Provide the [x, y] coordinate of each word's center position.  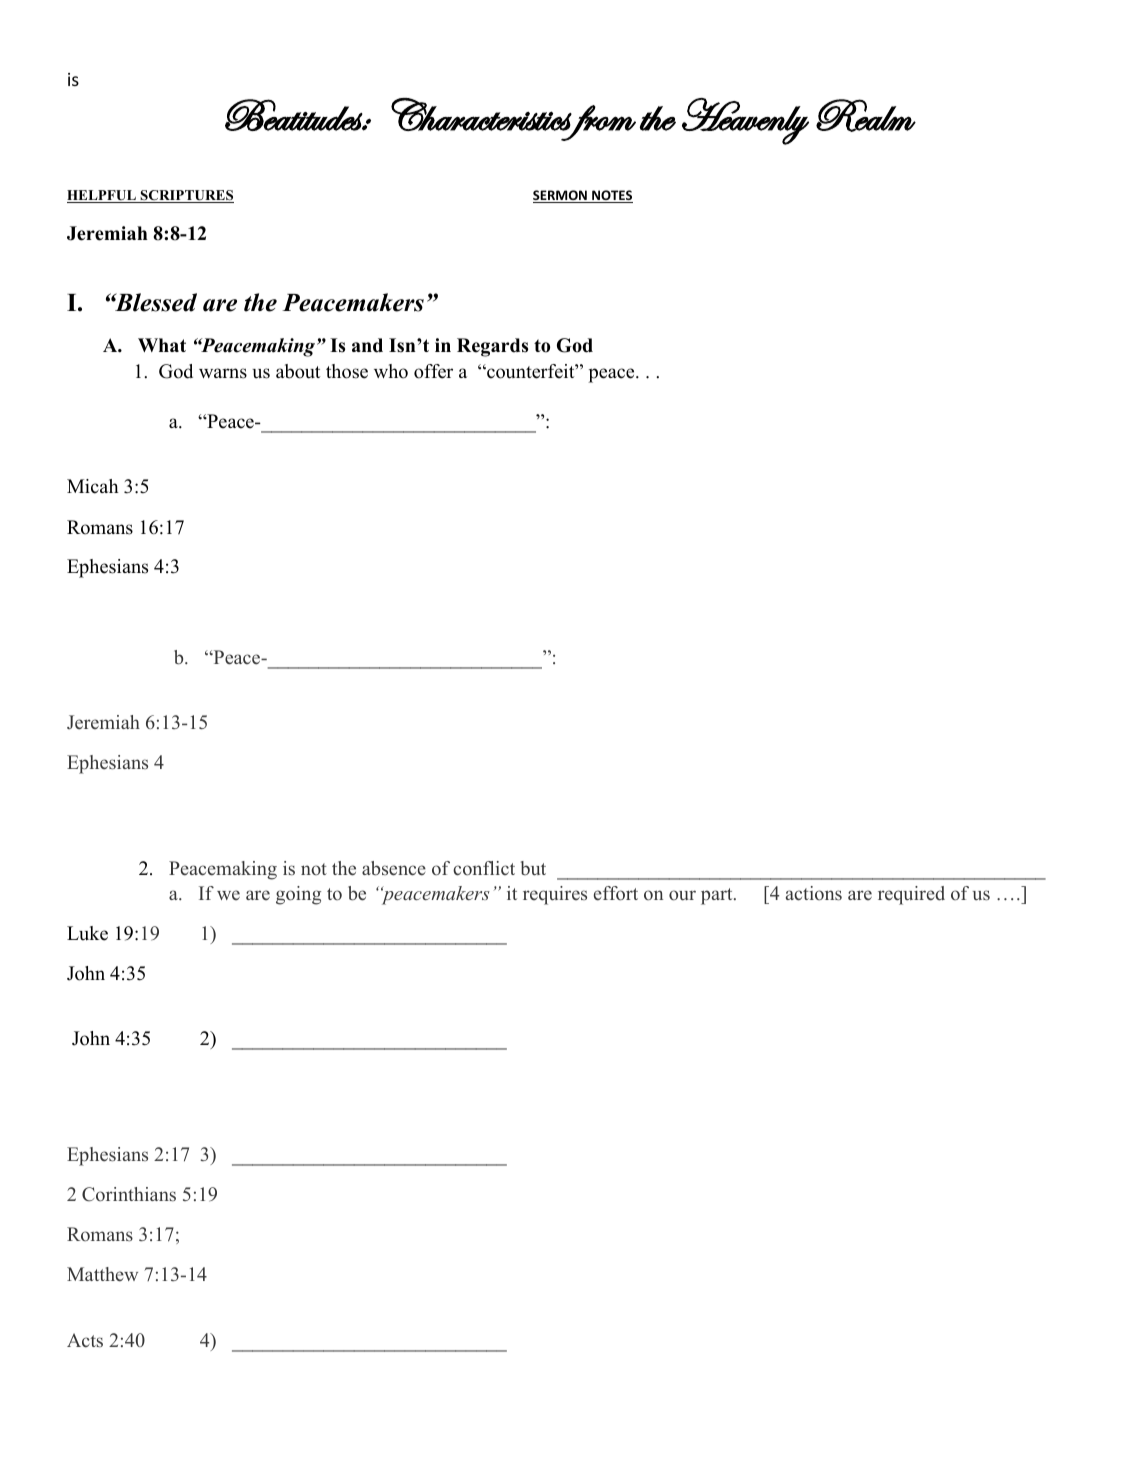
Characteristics [481, 114]
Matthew [102, 1274]
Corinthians [129, 1194]
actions [814, 893]
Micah [93, 486]
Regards [492, 347]
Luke [87, 933]
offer [433, 371]
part [718, 896]
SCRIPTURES [186, 196]
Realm [866, 115]
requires [555, 895]
